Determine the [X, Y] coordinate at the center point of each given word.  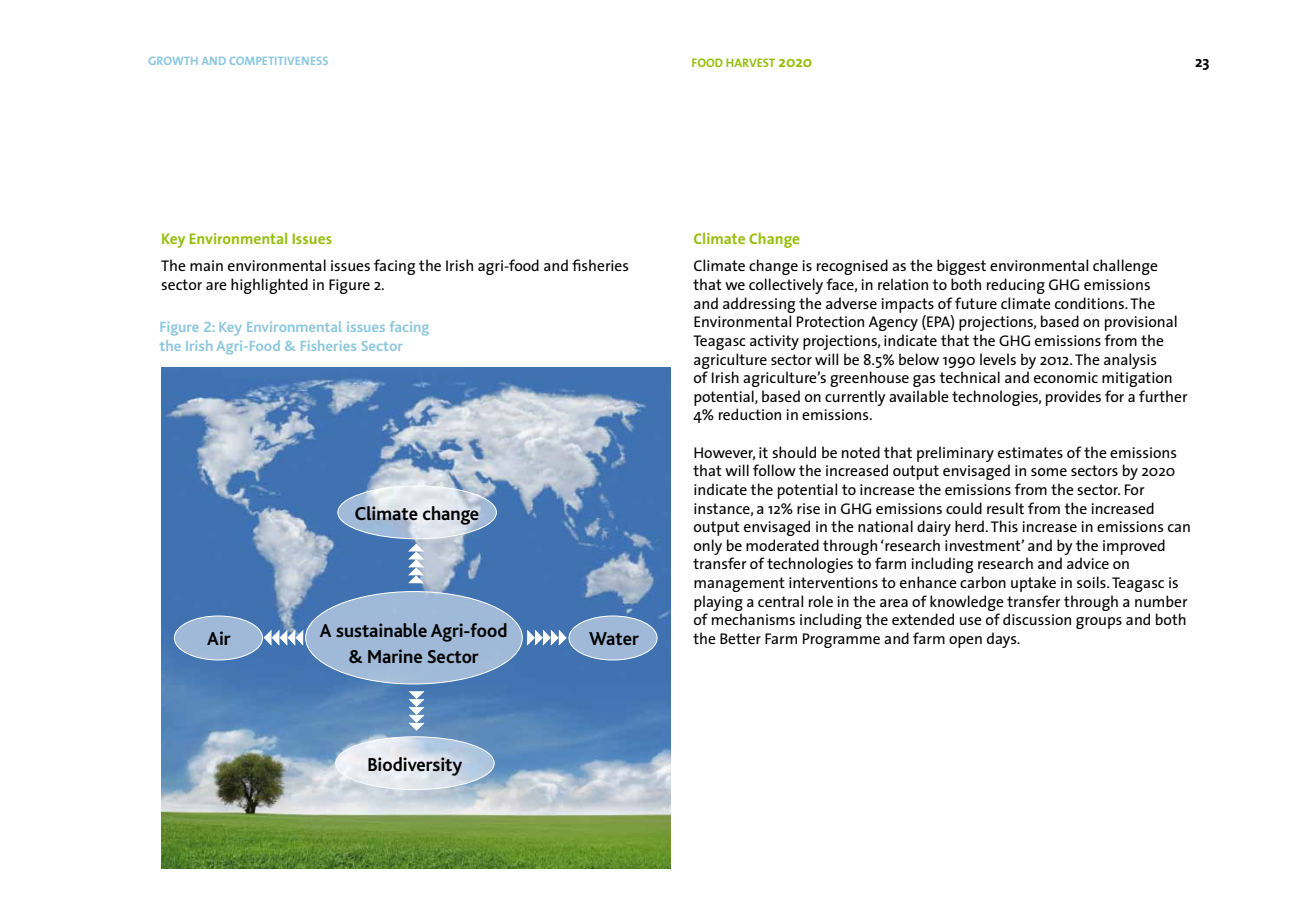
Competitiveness [279, 61]
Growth [173, 61]
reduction [750, 414]
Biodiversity [415, 766]
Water [614, 638]
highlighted [269, 286]
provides [1073, 398]
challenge [1125, 267]
